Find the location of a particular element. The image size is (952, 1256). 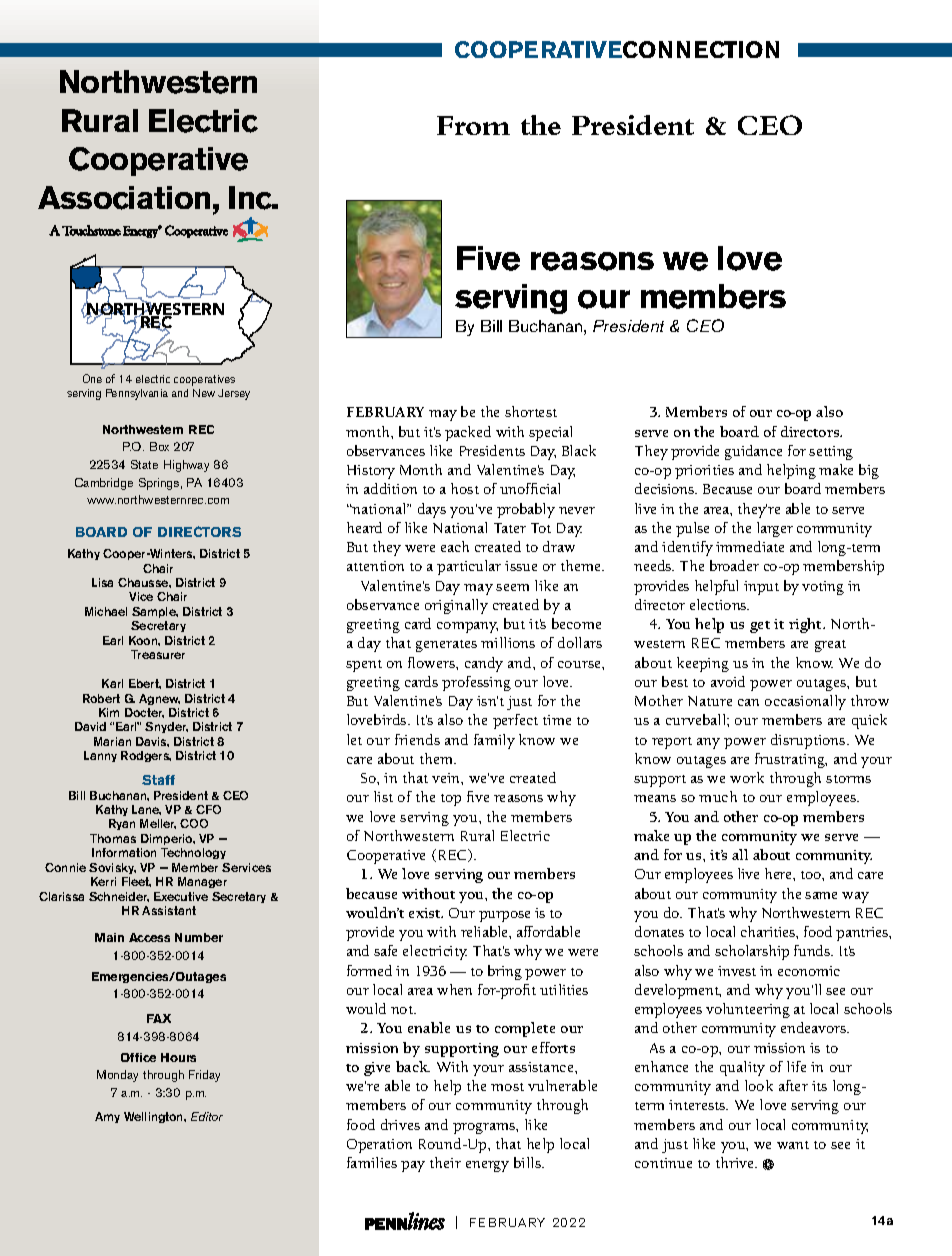

Executive is located at coordinates (181, 896).
